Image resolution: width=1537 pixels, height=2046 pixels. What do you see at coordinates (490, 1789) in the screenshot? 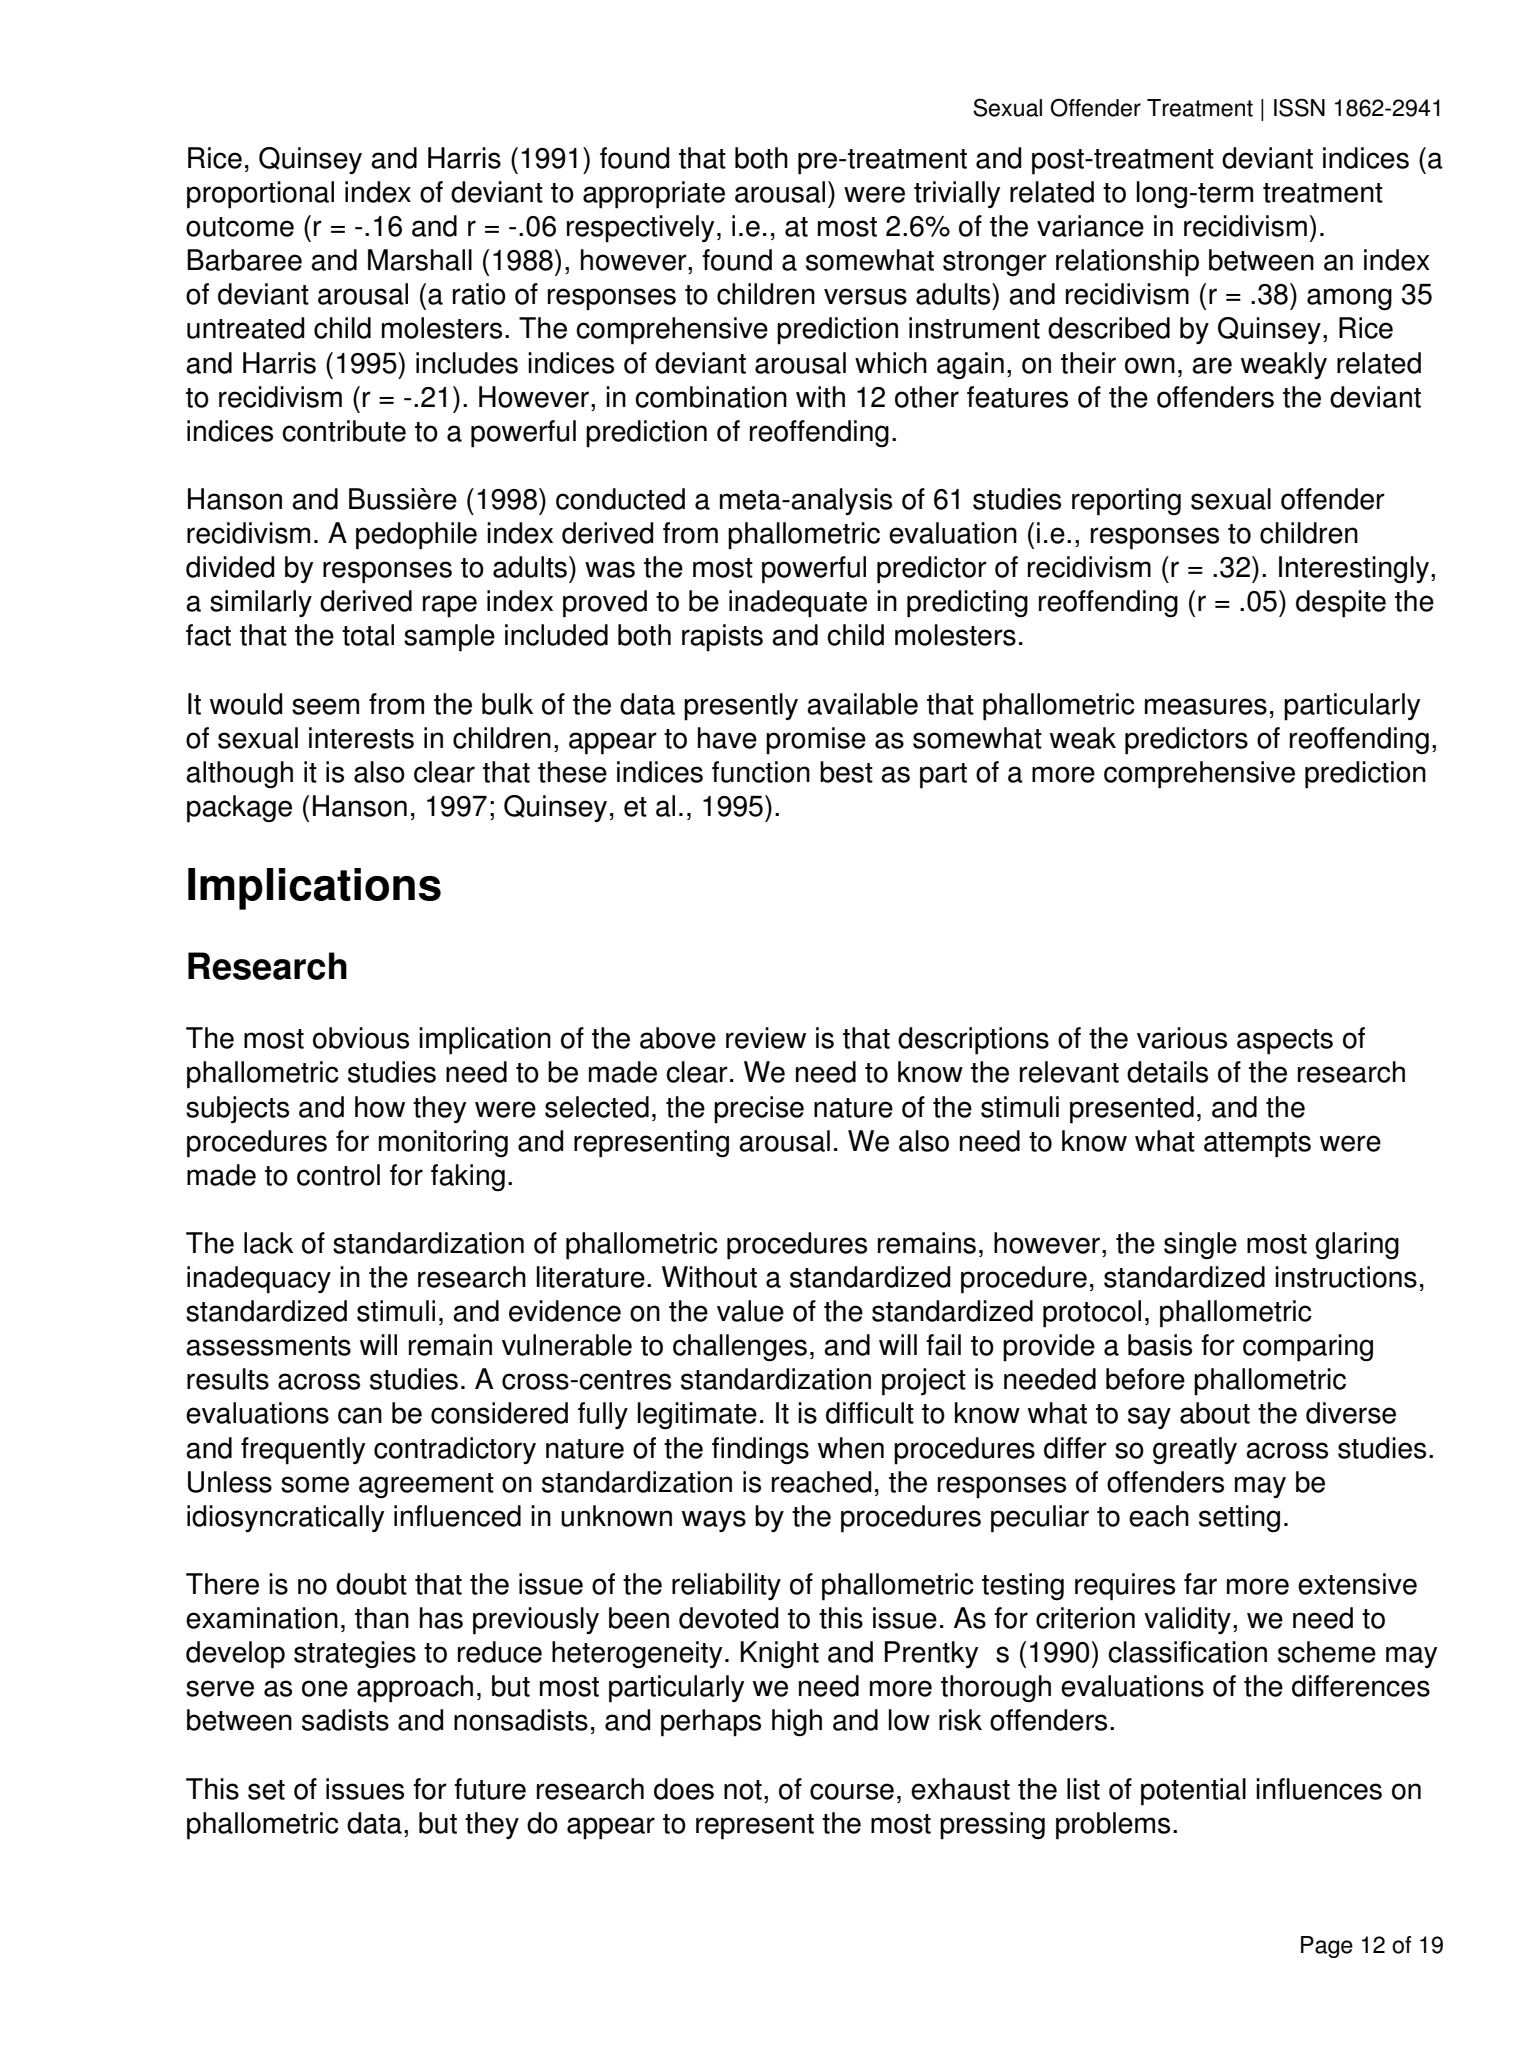
I see `future` at bounding box center [490, 1789].
